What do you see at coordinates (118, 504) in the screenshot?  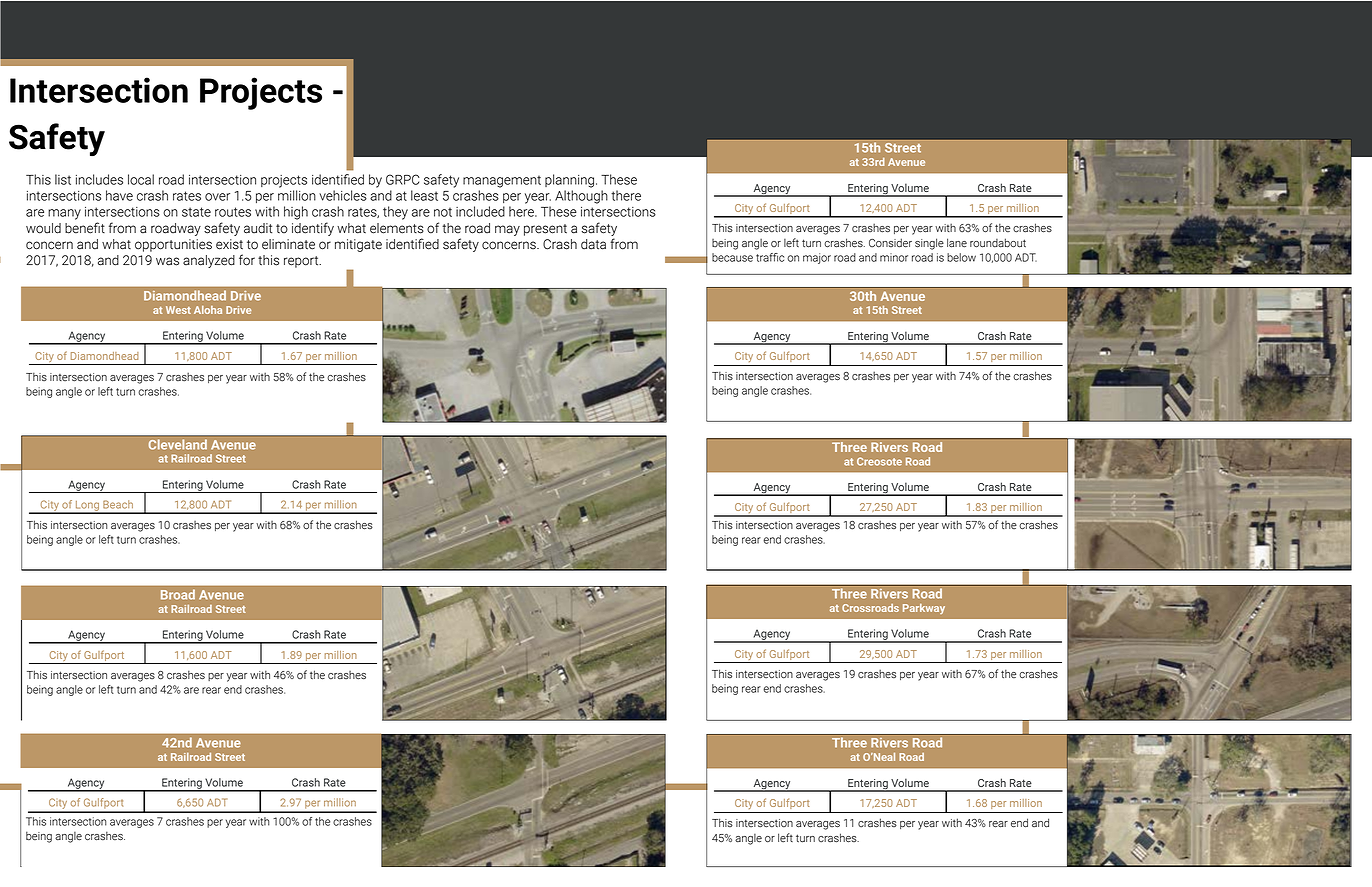 I see `Beach` at bounding box center [118, 504].
